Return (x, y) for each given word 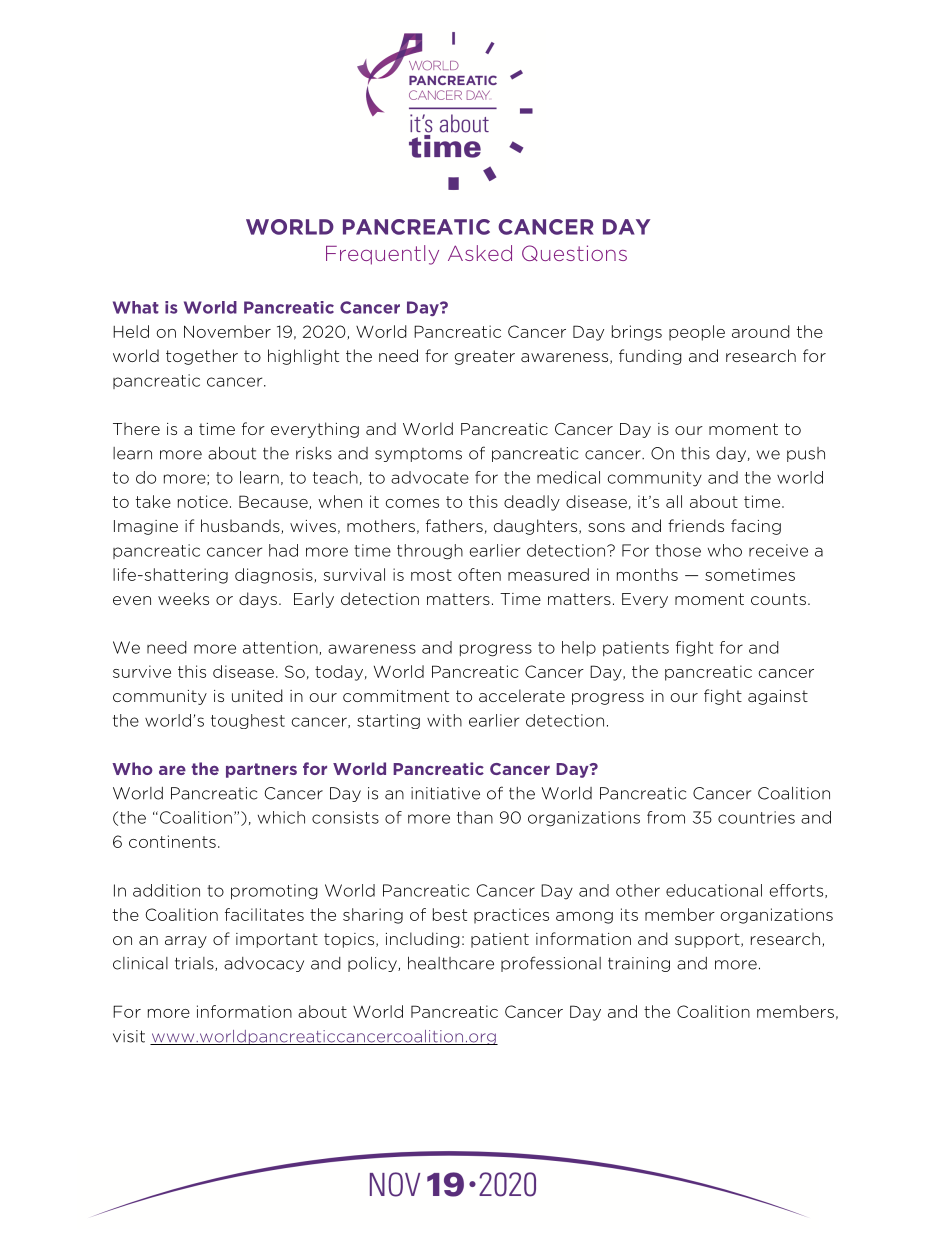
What (136, 307)
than (475, 817)
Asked (480, 253)
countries (756, 817)
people (697, 333)
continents (172, 841)
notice (203, 501)
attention (280, 647)
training (639, 964)
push (806, 454)
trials (195, 964)
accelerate (522, 695)
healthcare (451, 963)
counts (778, 599)
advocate (430, 477)
